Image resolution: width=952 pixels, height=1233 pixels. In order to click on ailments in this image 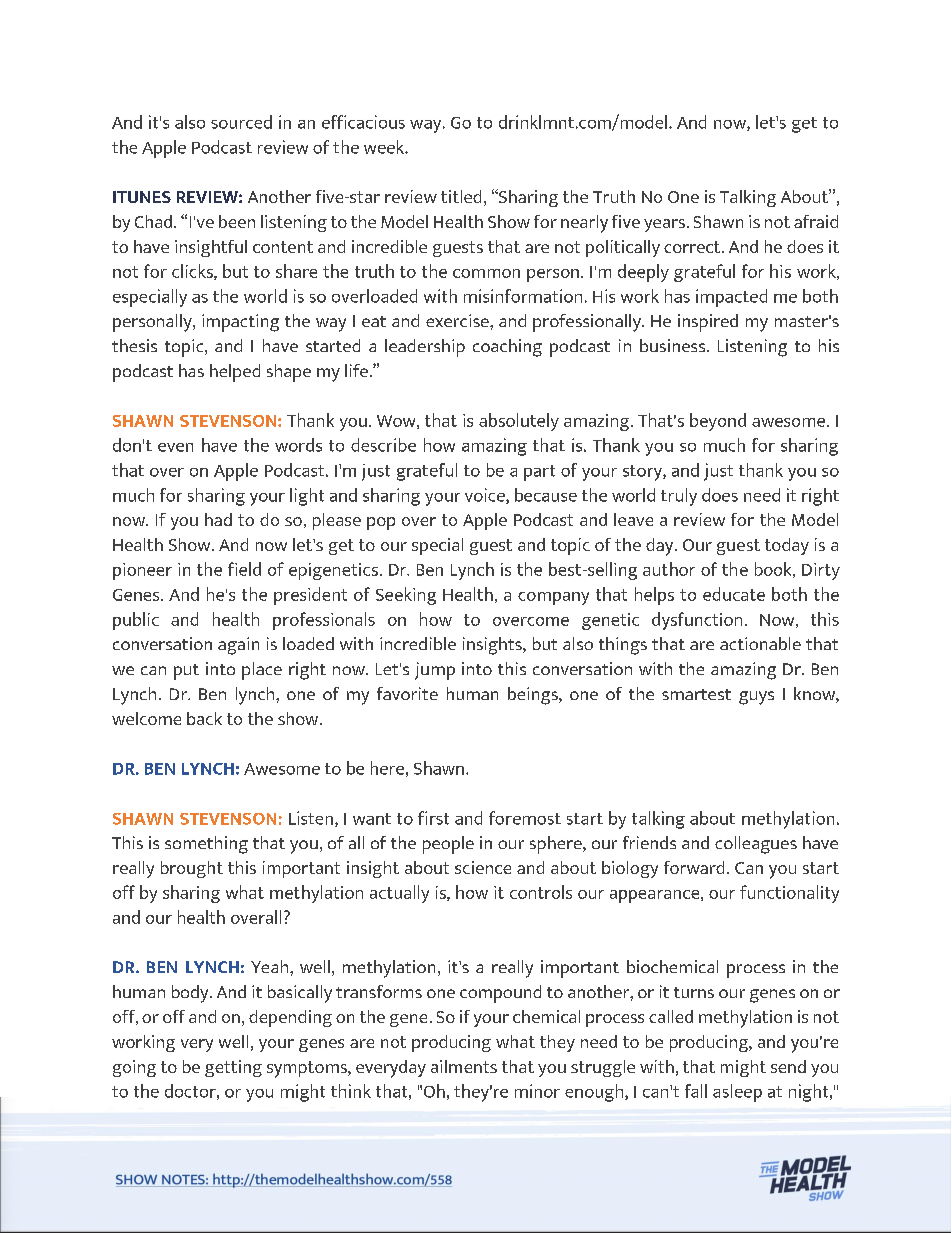, I will do `click(464, 1066)`.
